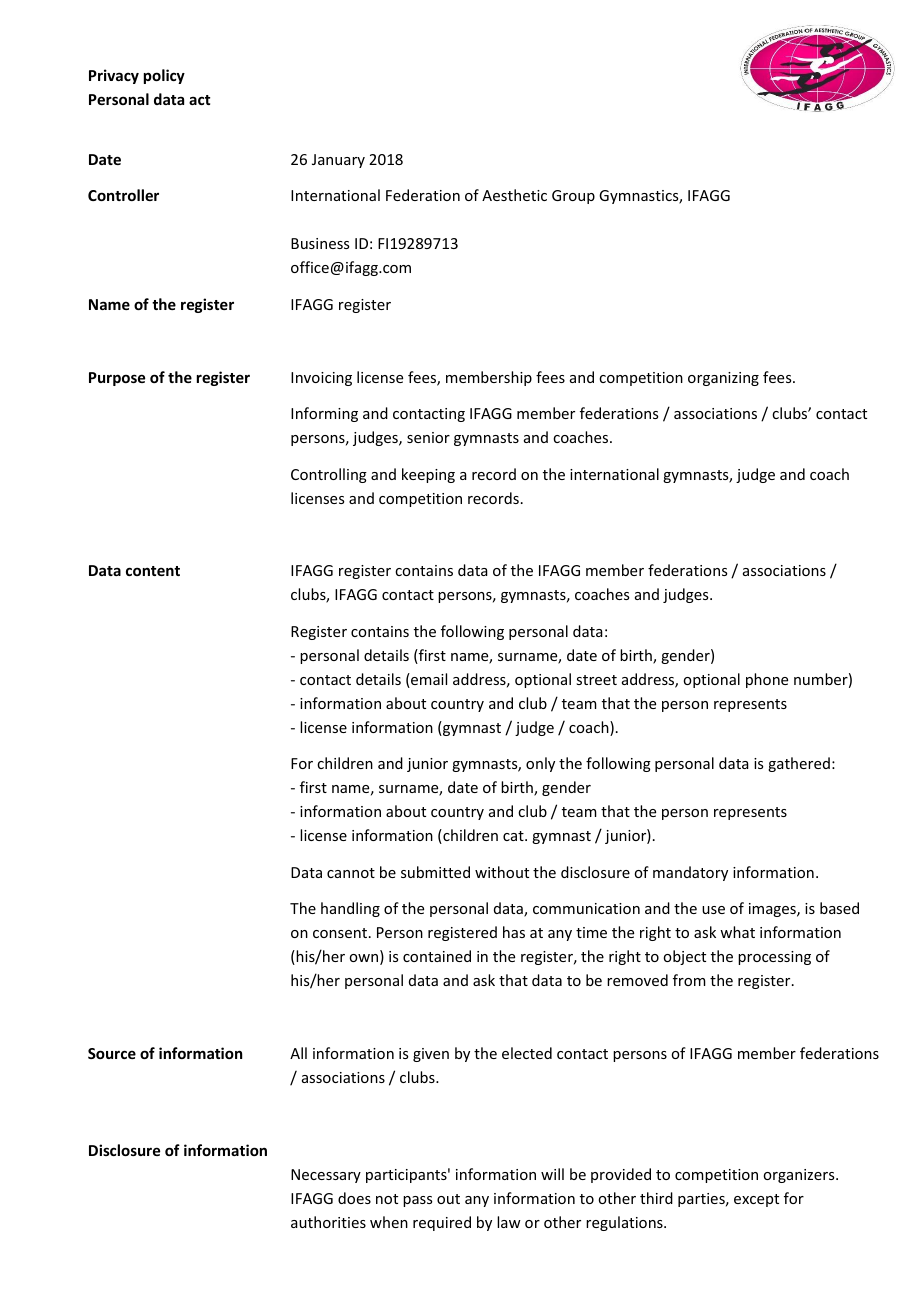 The height and width of the image is (1308, 924). What do you see at coordinates (540, 764) in the image?
I see `only` at bounding box center [540, 764].
